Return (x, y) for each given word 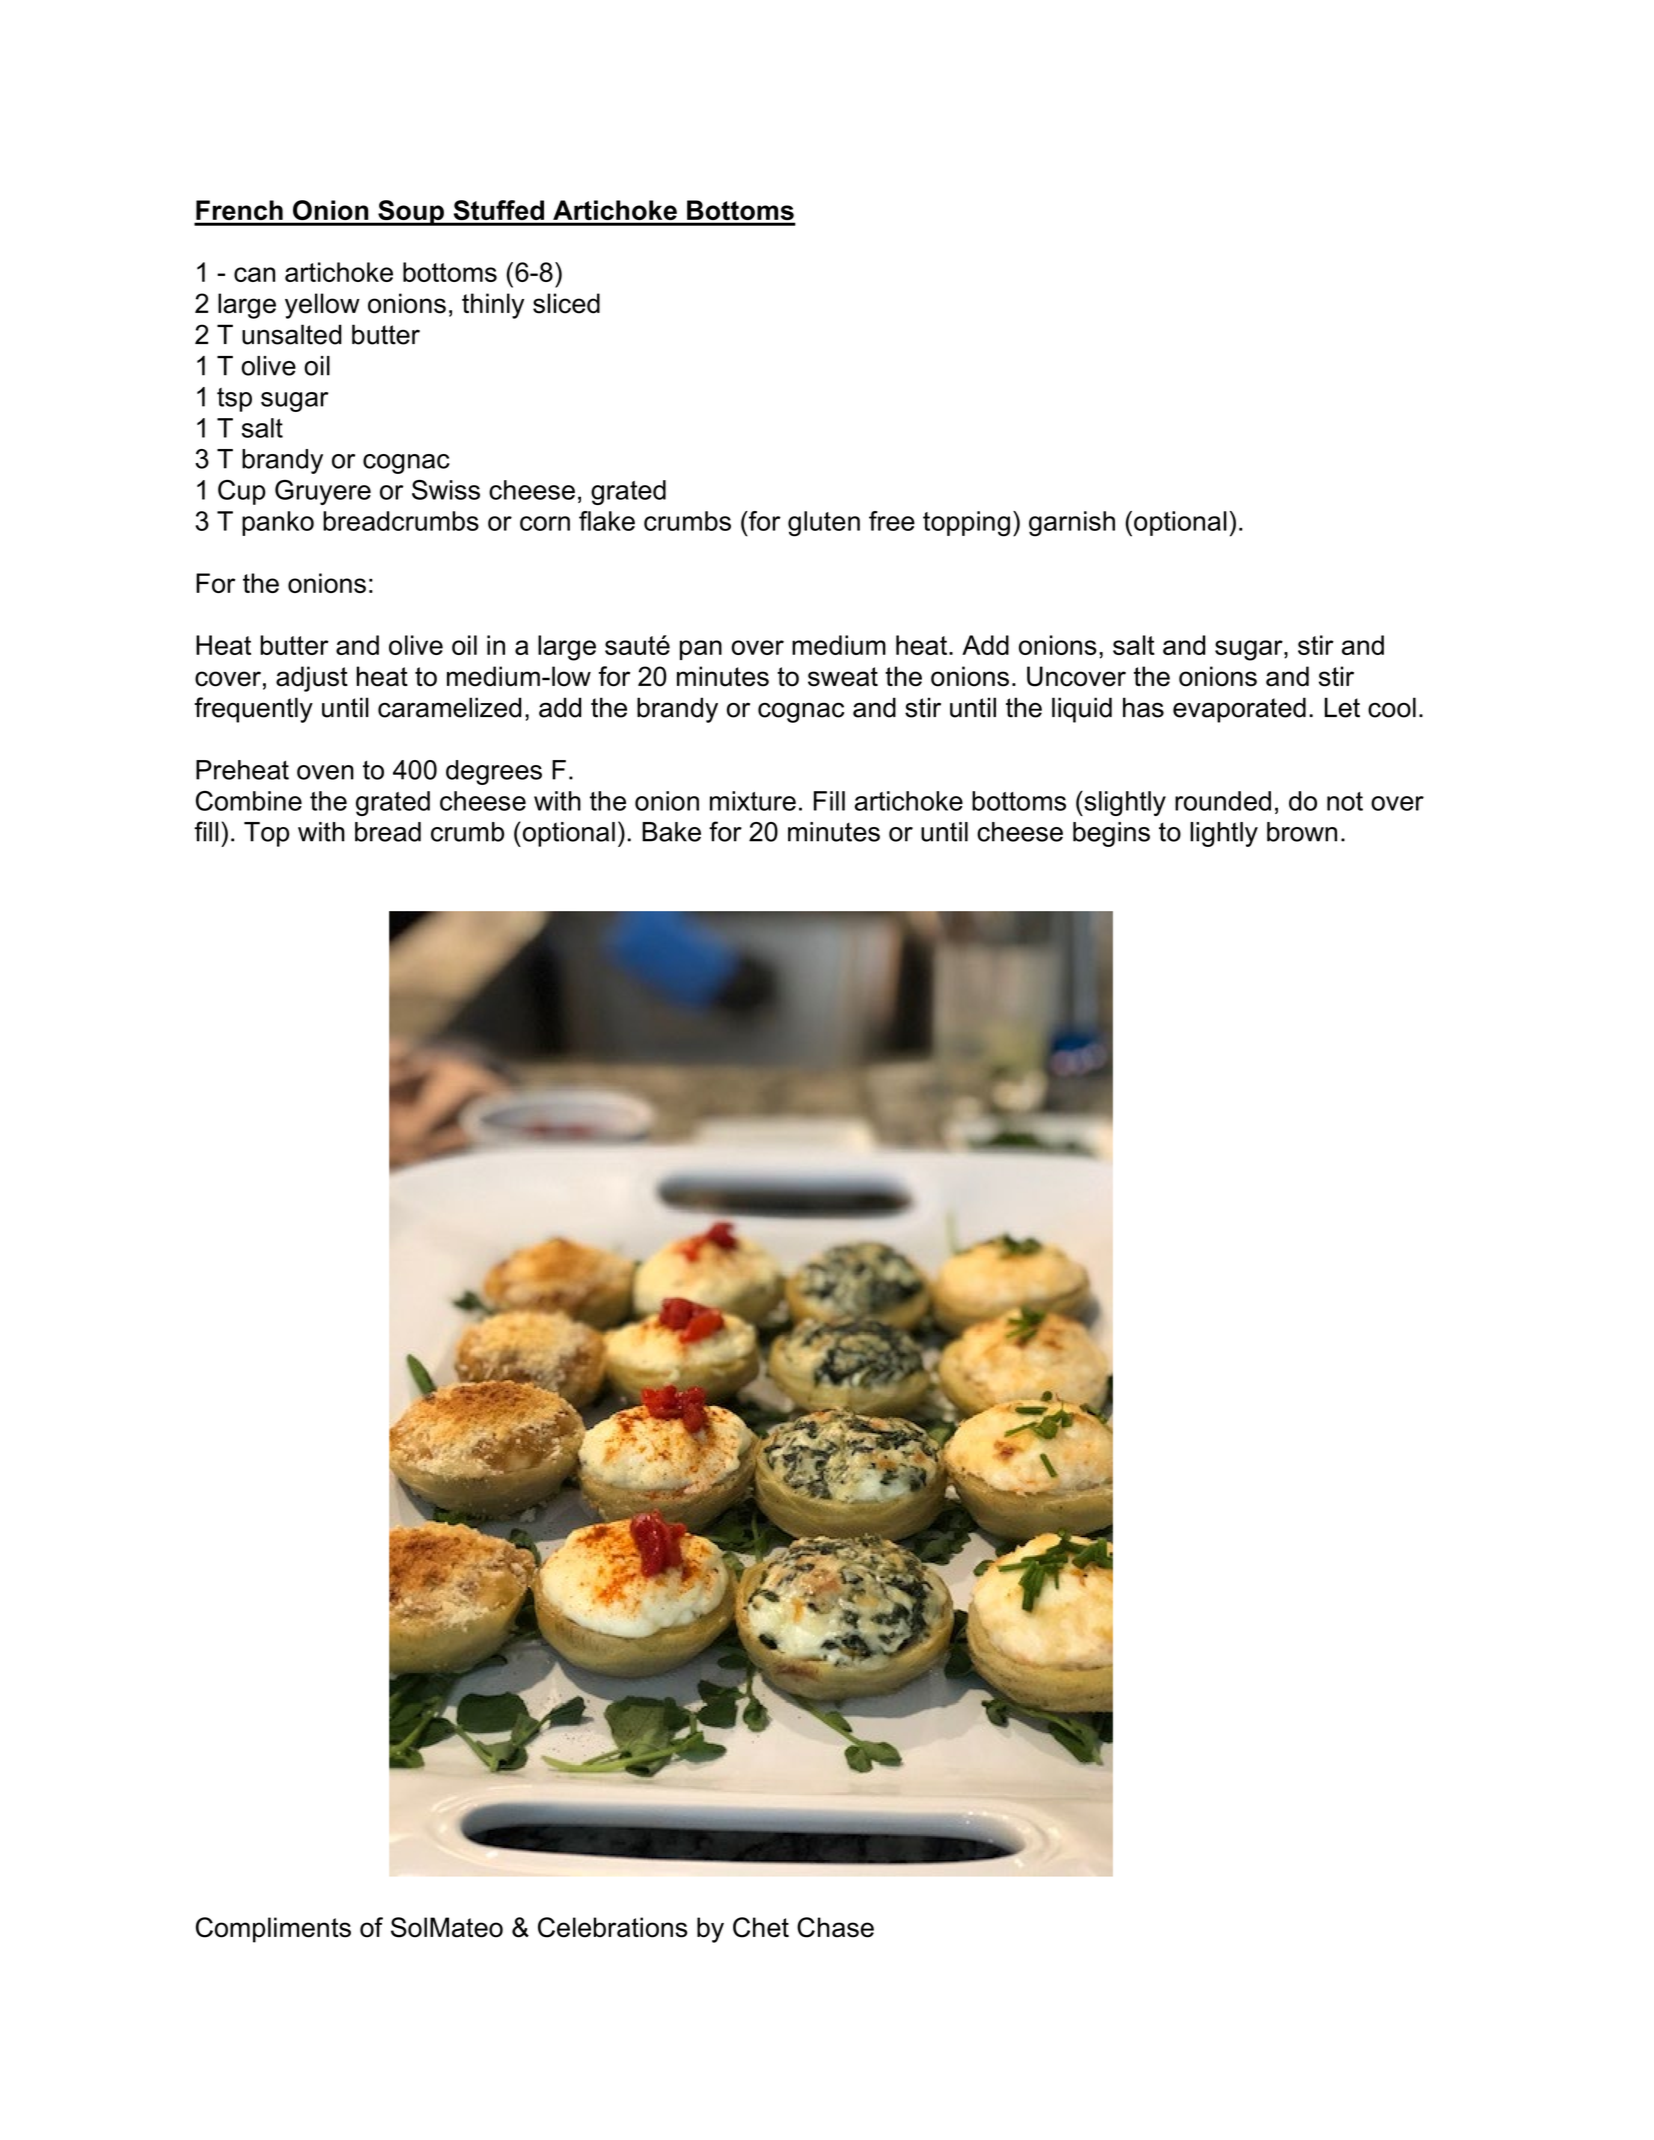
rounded (1223, 801)
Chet (761, 1927)
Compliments (273, 1930)
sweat (843, 677)
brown (1302, 832)
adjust (312, 679)
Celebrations (612, 1927)
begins (1111, 834)
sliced (566, 303)
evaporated (1239, 710)
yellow (322, 306)
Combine (249, 801)
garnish (1072, 524)
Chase (835, 1927)
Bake (671, 832)
